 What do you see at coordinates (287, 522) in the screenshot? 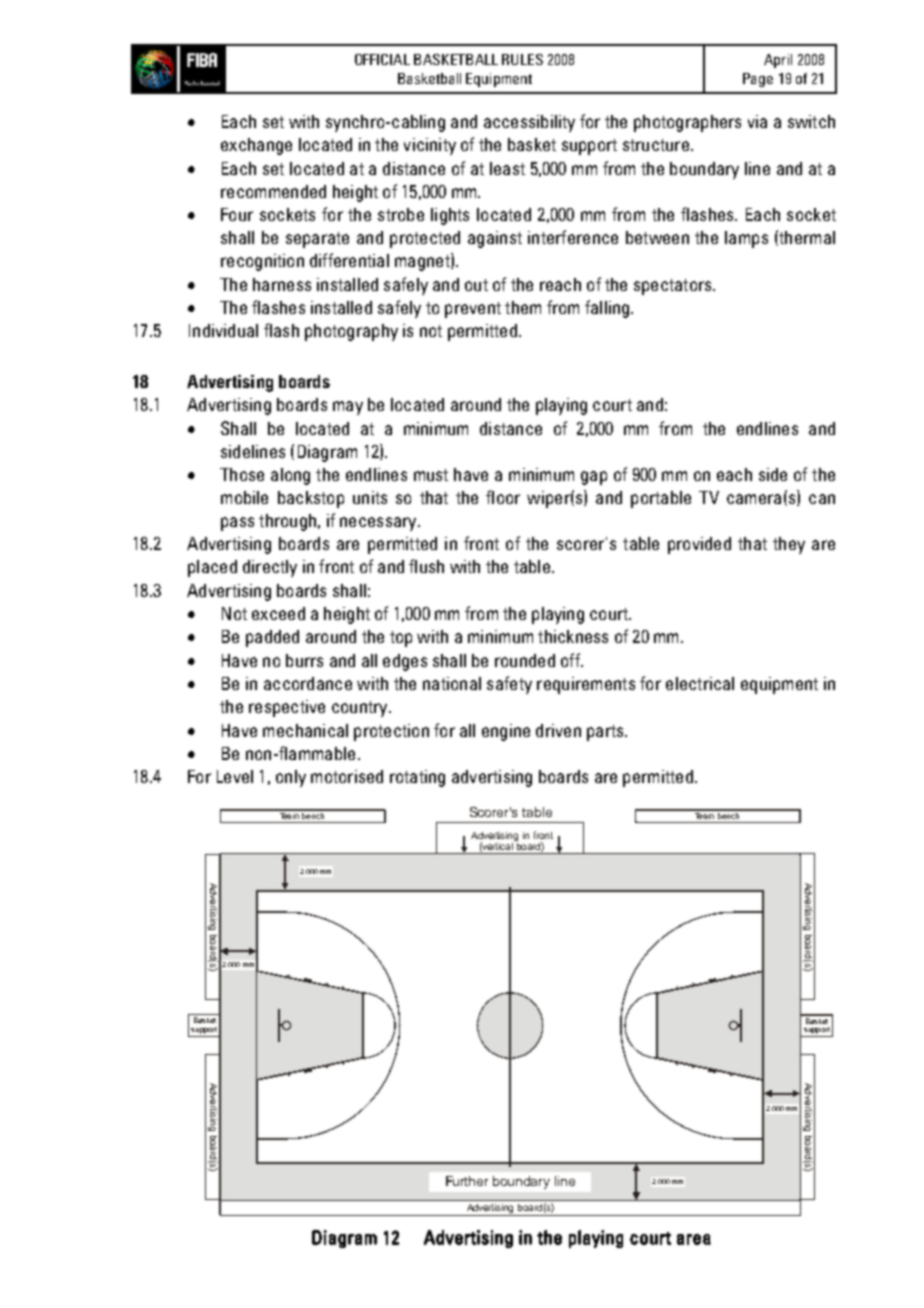
I see `through` at bounding box center [287, 522].
